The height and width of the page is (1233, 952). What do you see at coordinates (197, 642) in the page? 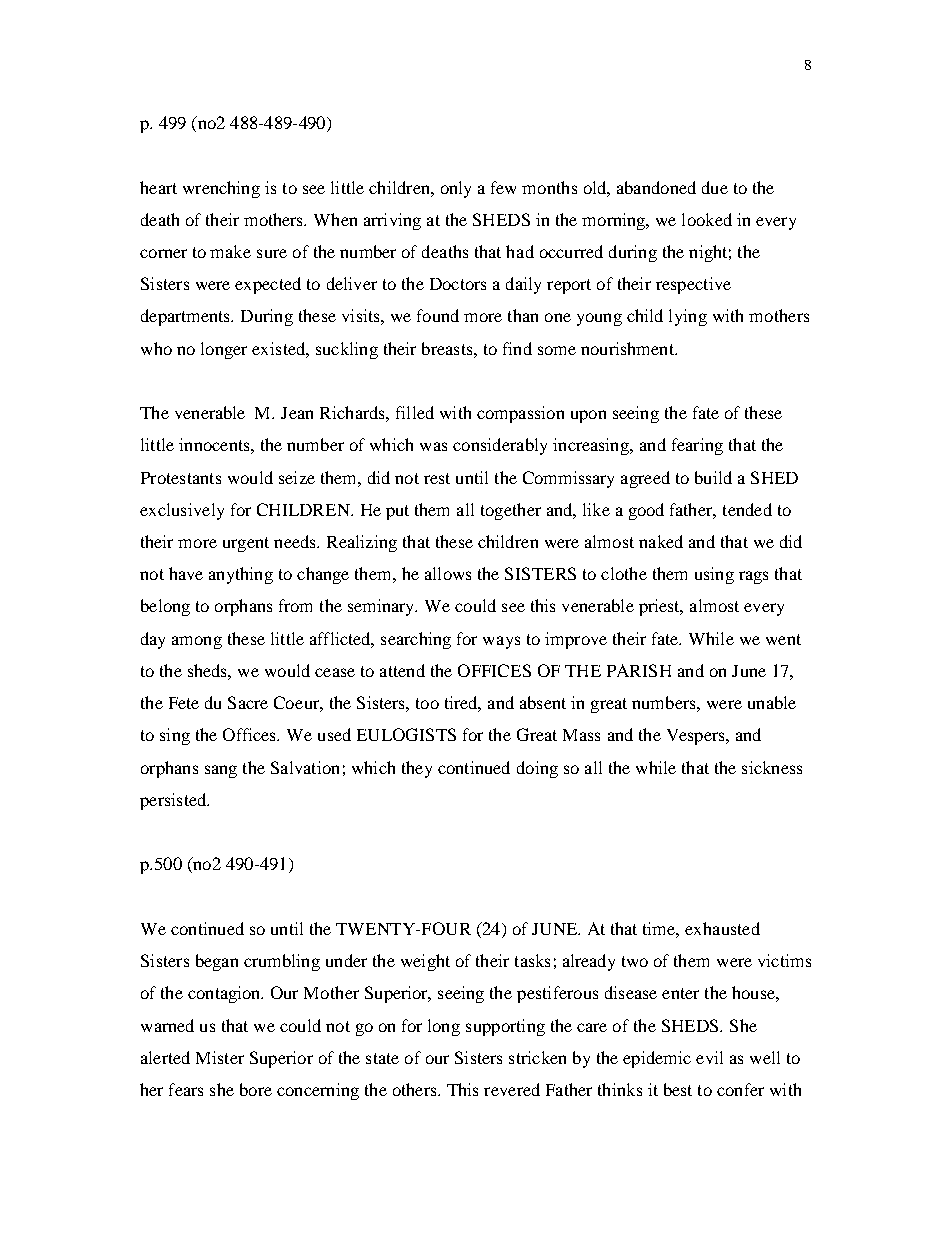
I see `among` at bounding box center [197, 642].
